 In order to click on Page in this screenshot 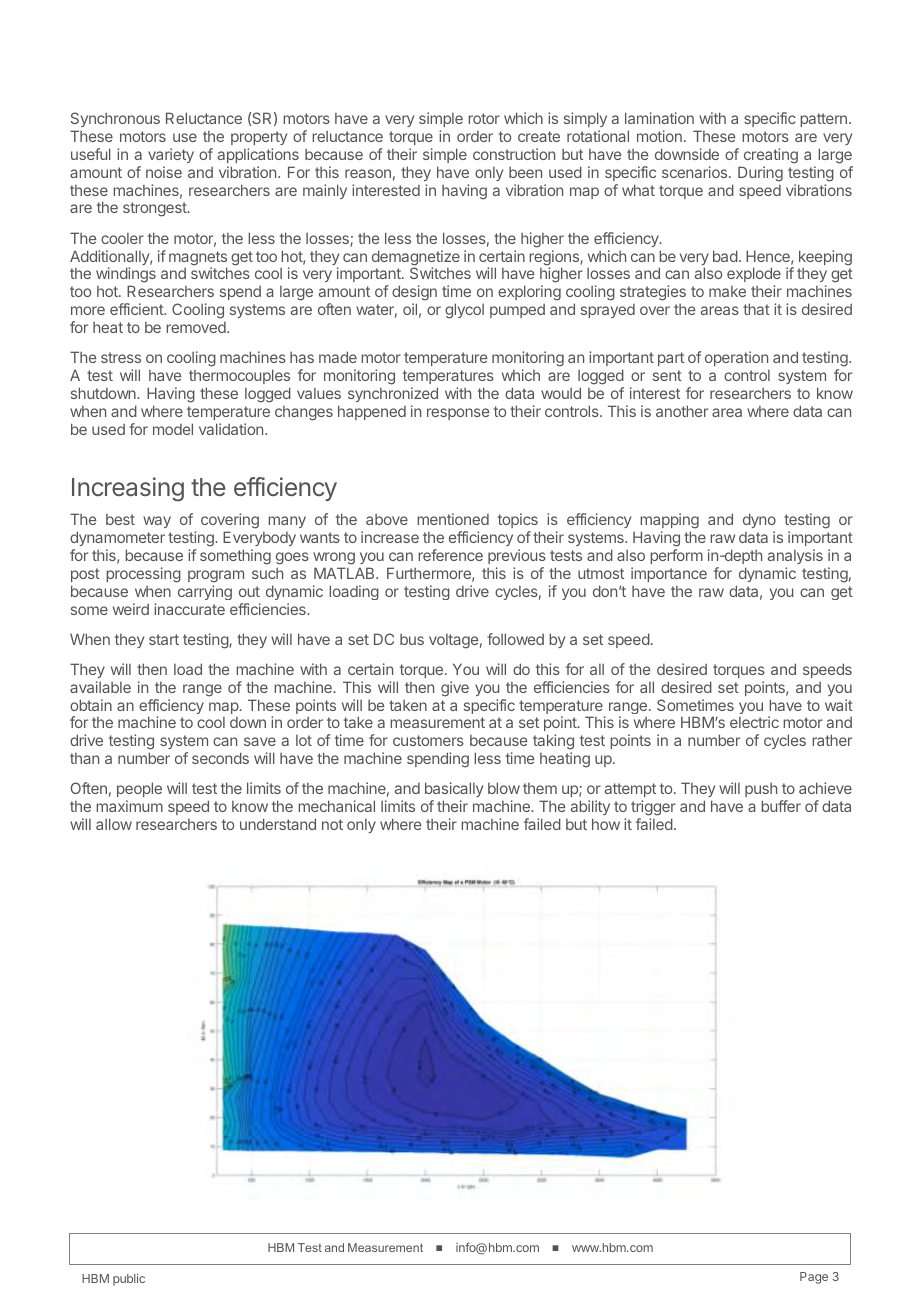, I will do `click(814, 1278)`.
